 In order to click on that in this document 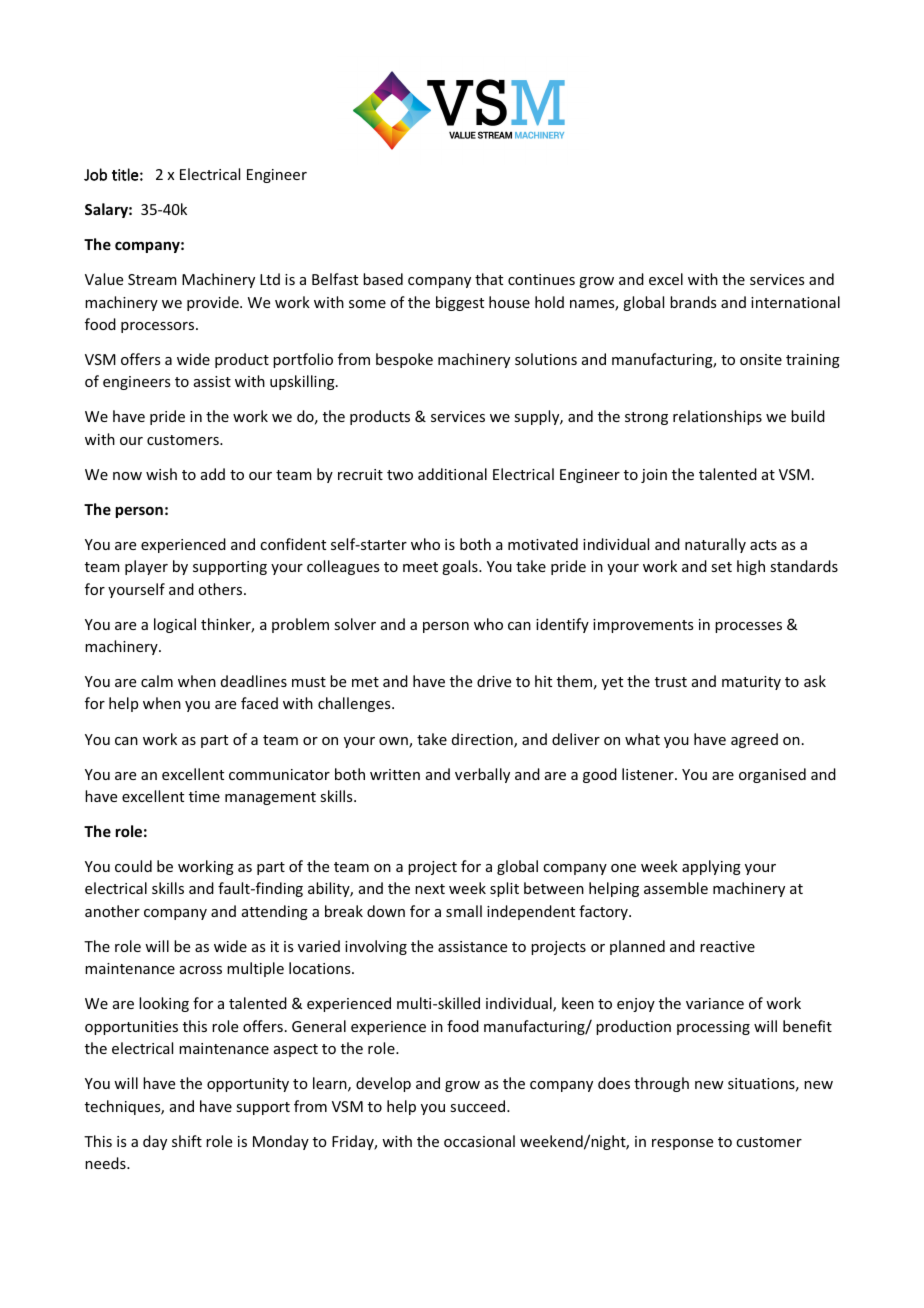, I will do `click(489, 279)`.
